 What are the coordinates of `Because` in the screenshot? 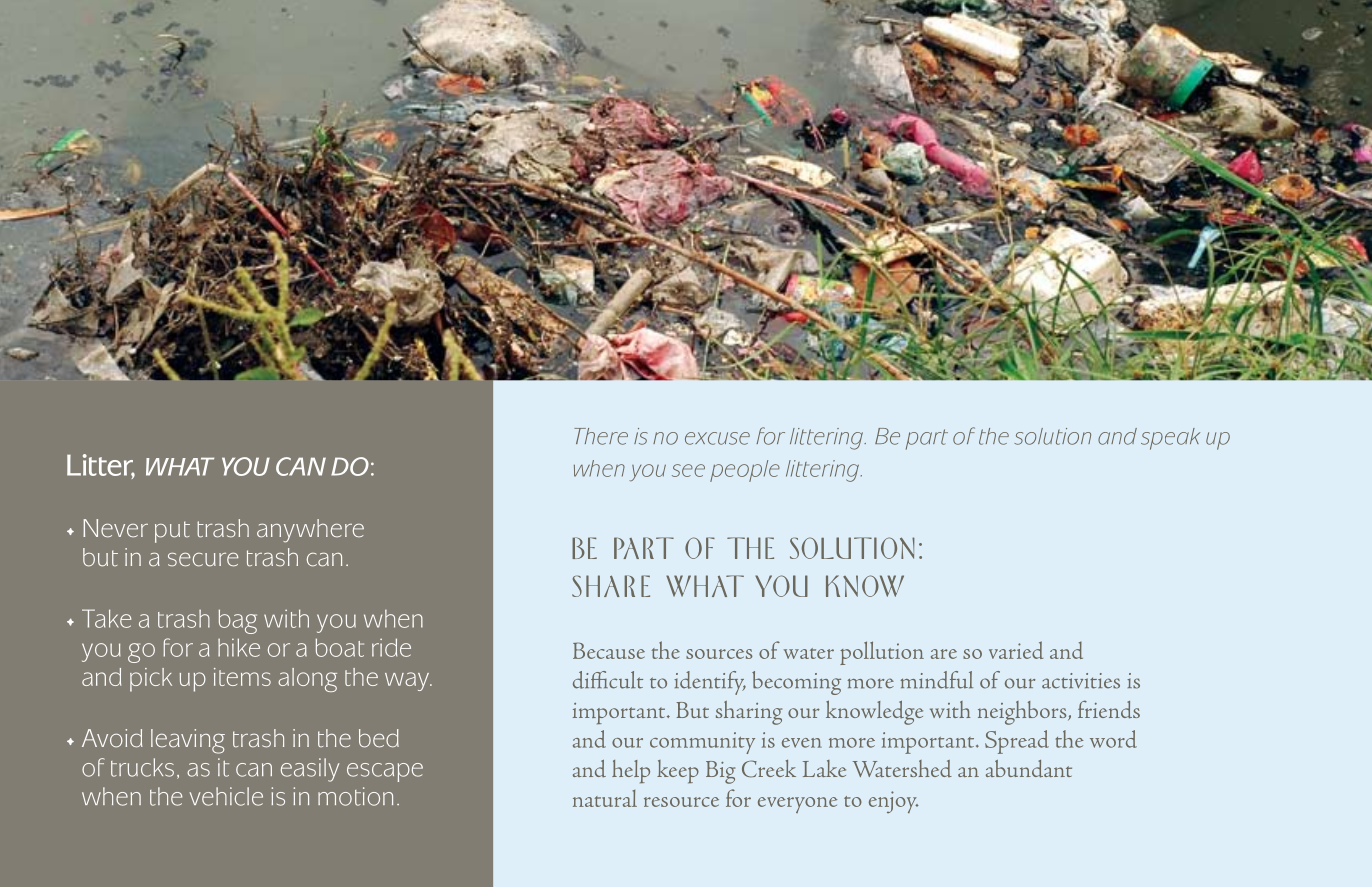 It's located at (609, 650).
